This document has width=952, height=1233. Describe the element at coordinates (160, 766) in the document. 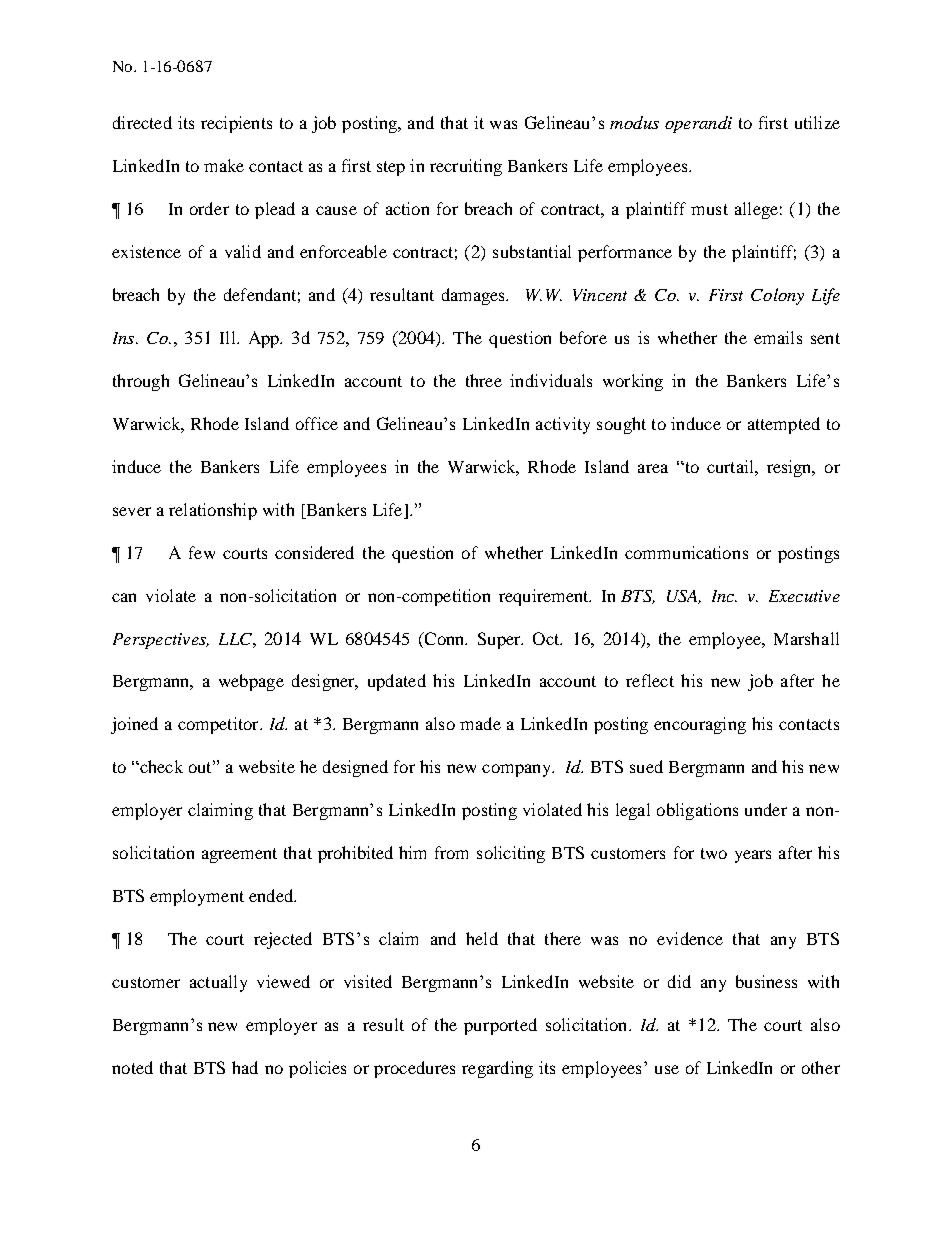

I see `check` at that location.
